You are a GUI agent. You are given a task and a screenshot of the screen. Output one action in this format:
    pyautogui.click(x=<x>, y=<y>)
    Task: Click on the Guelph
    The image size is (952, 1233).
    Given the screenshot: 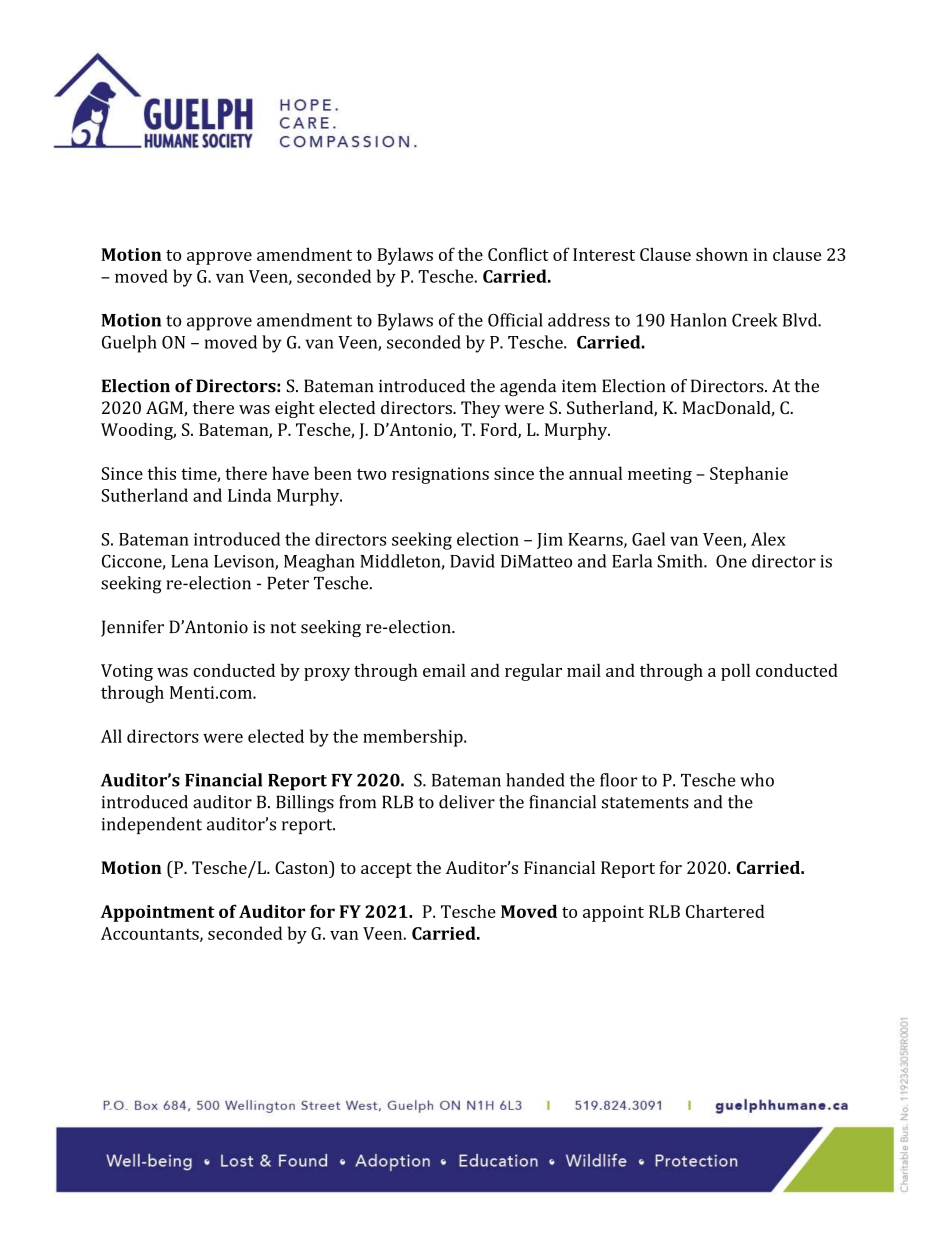 What is the action you would take?
    pyautogui.click(x=129, y=344)
